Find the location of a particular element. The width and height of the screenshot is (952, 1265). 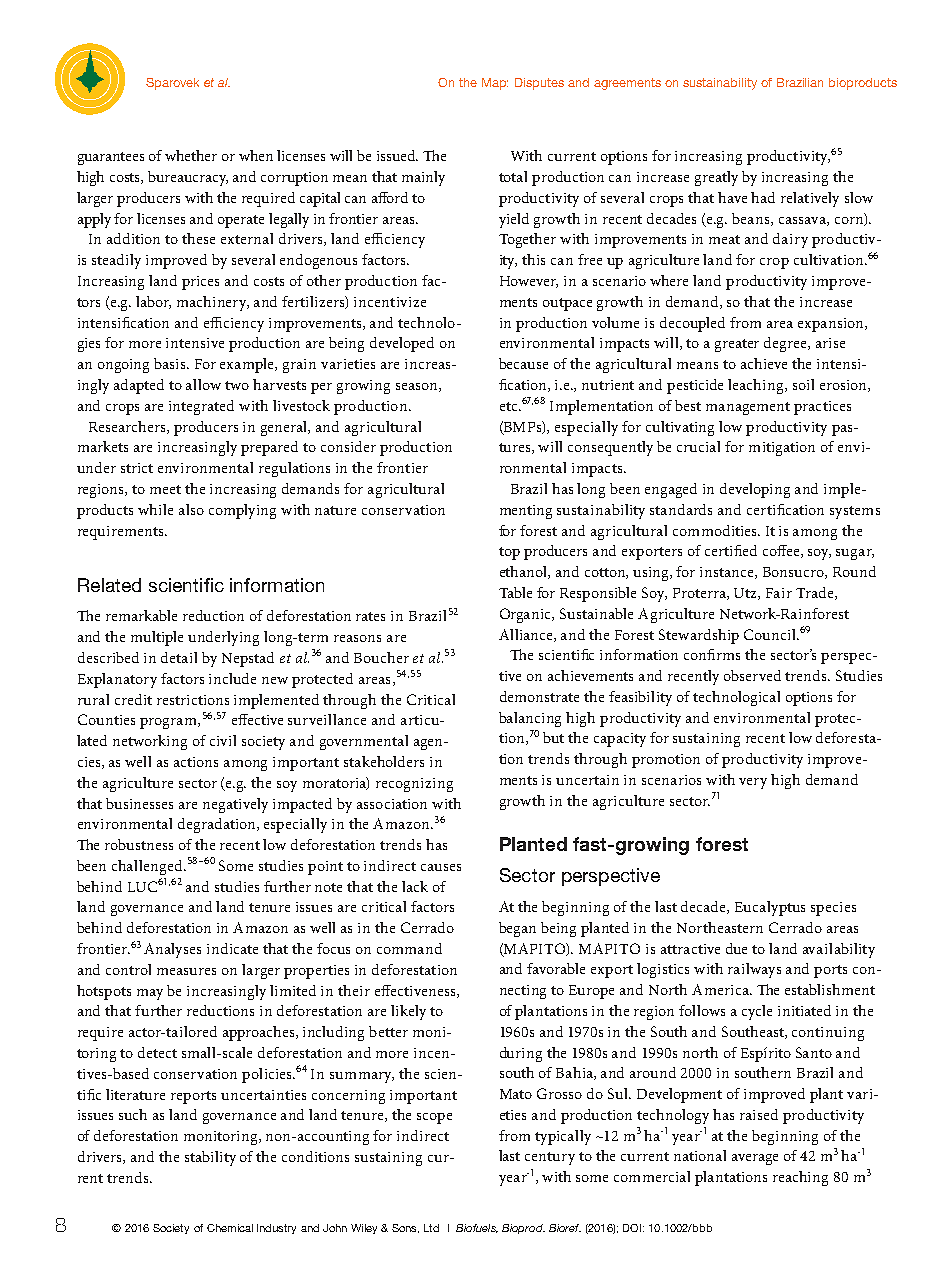

observed is located at coordinates (752, 675).
